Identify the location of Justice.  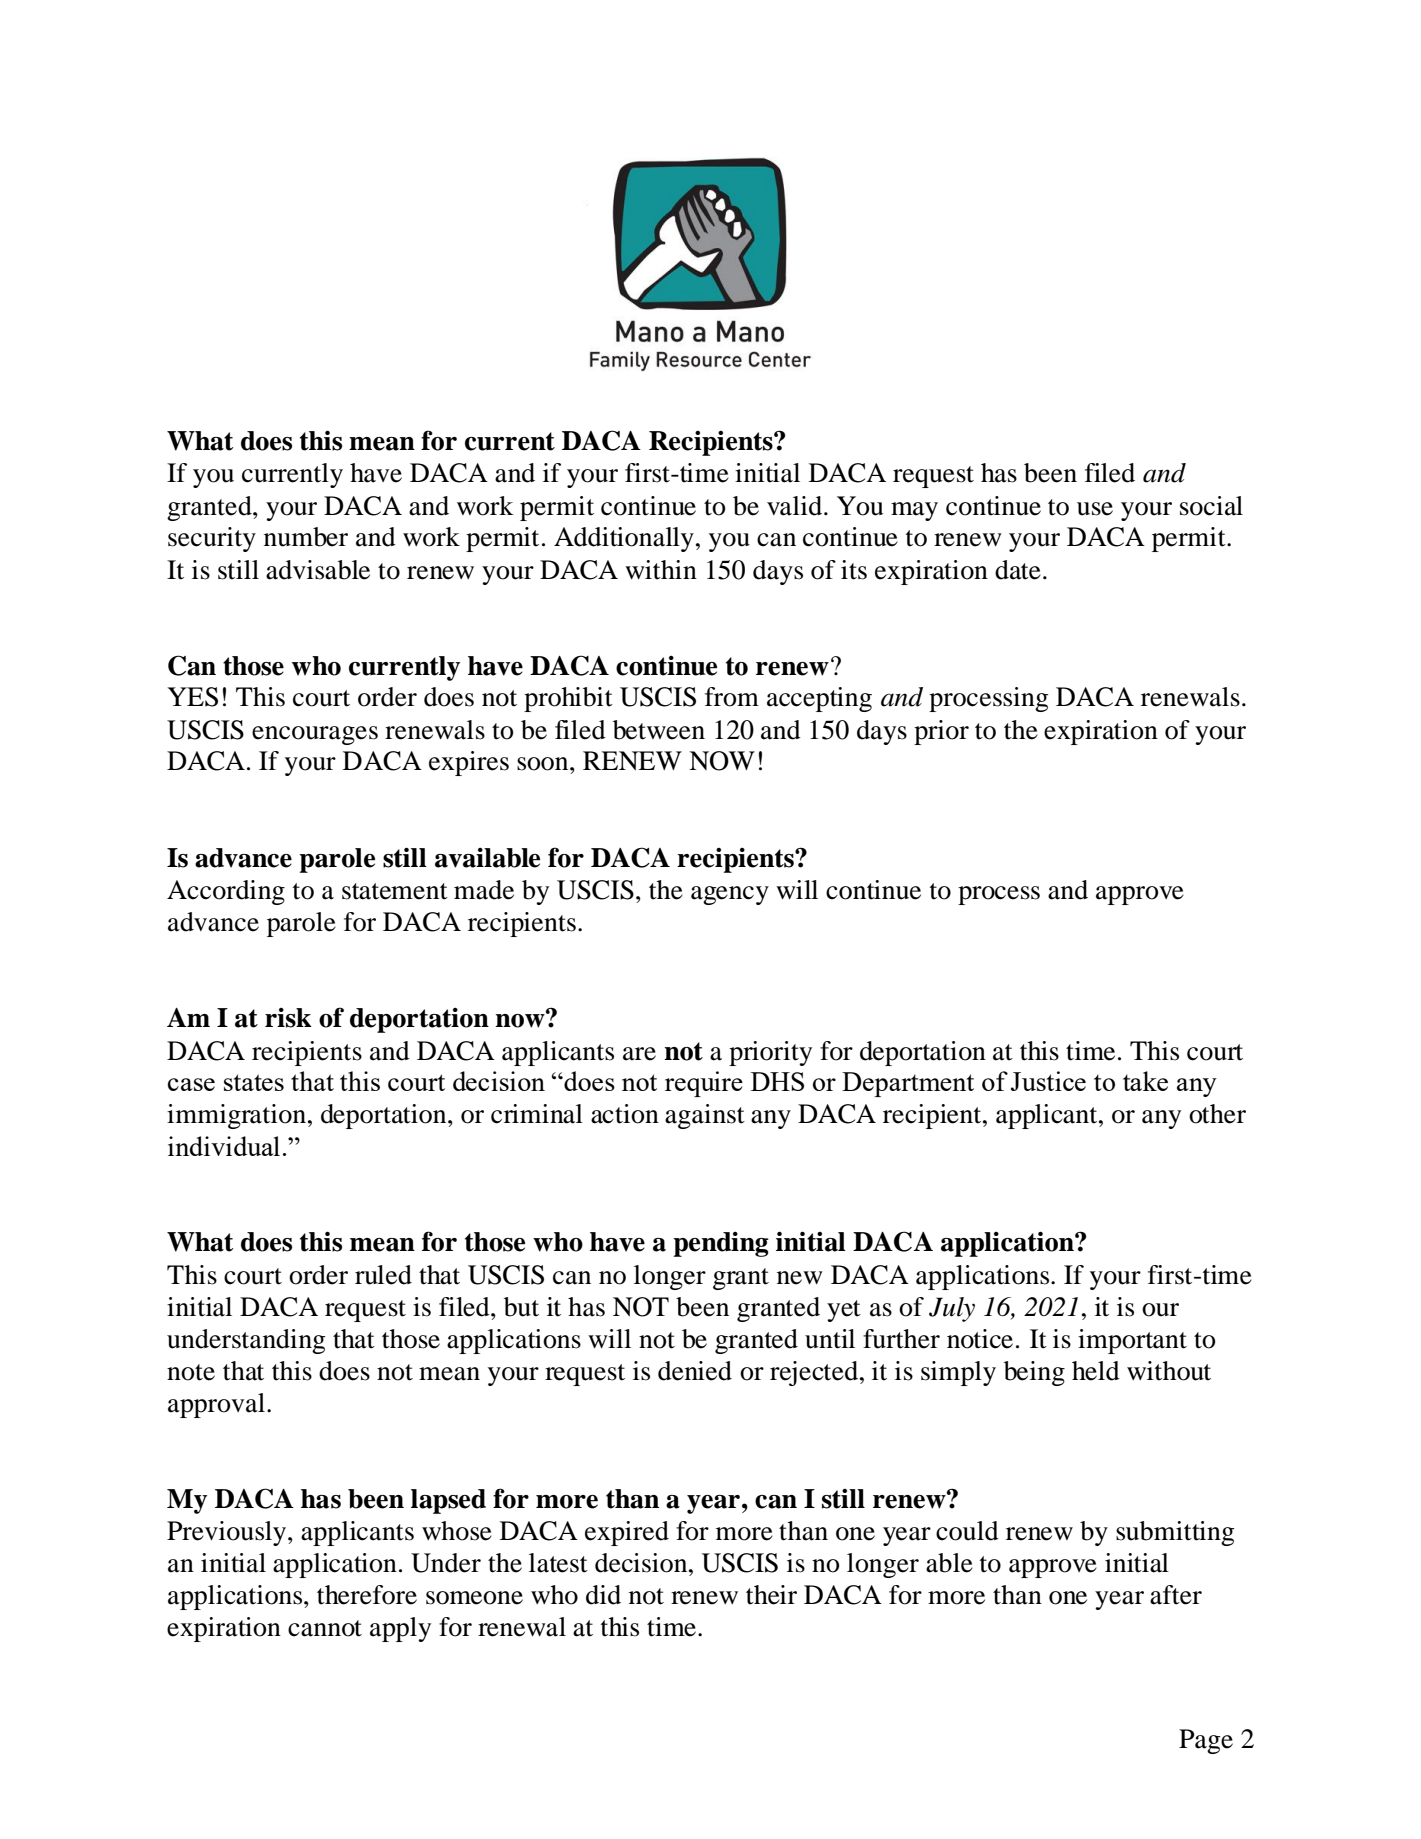
(1048, 1081).
